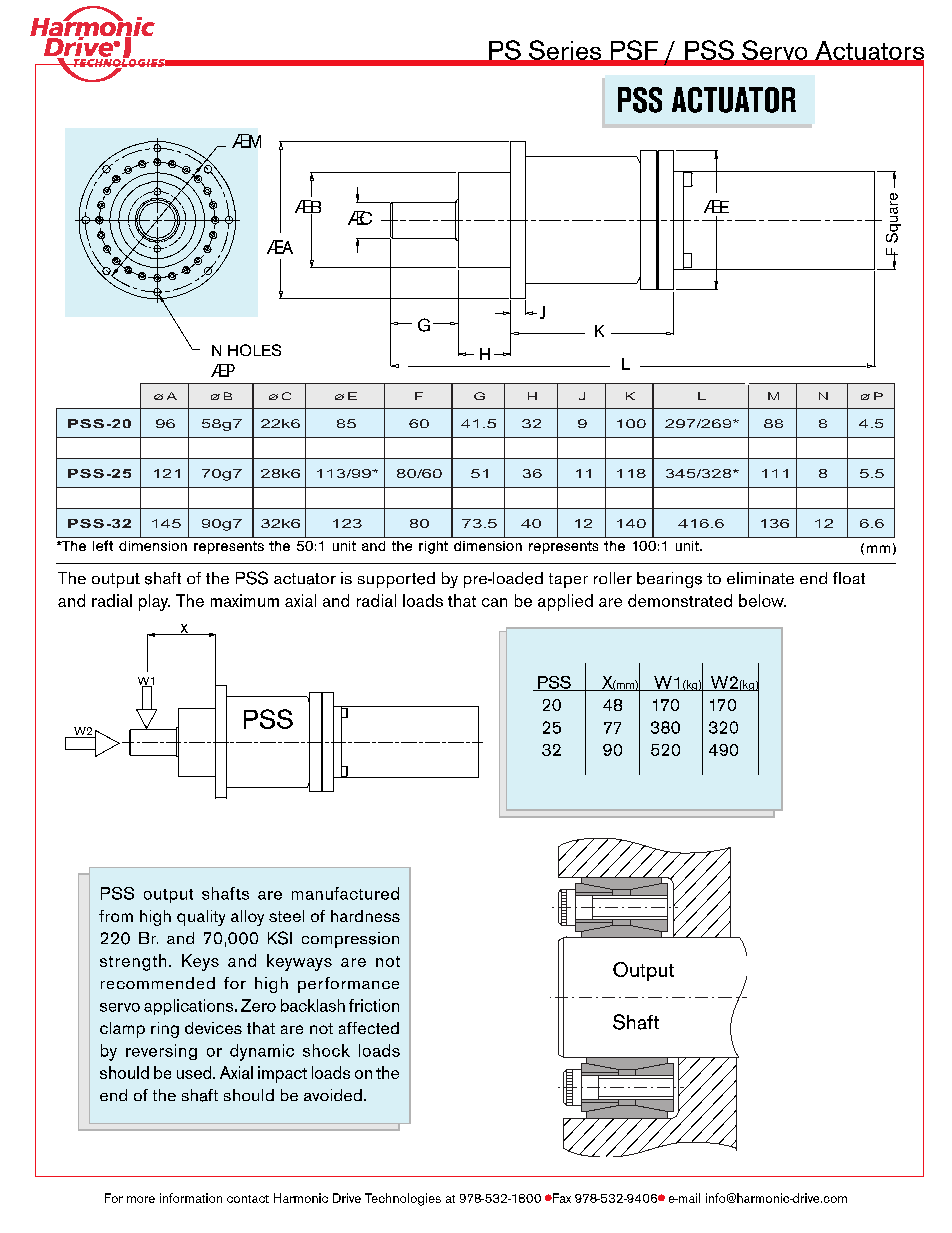 Image resolution: width=952 pixels, height=1233 pixels. What do you see at coordinates (760, 578) in the screenshot?
I see `eliminate` at bounding box center [760, 578].
